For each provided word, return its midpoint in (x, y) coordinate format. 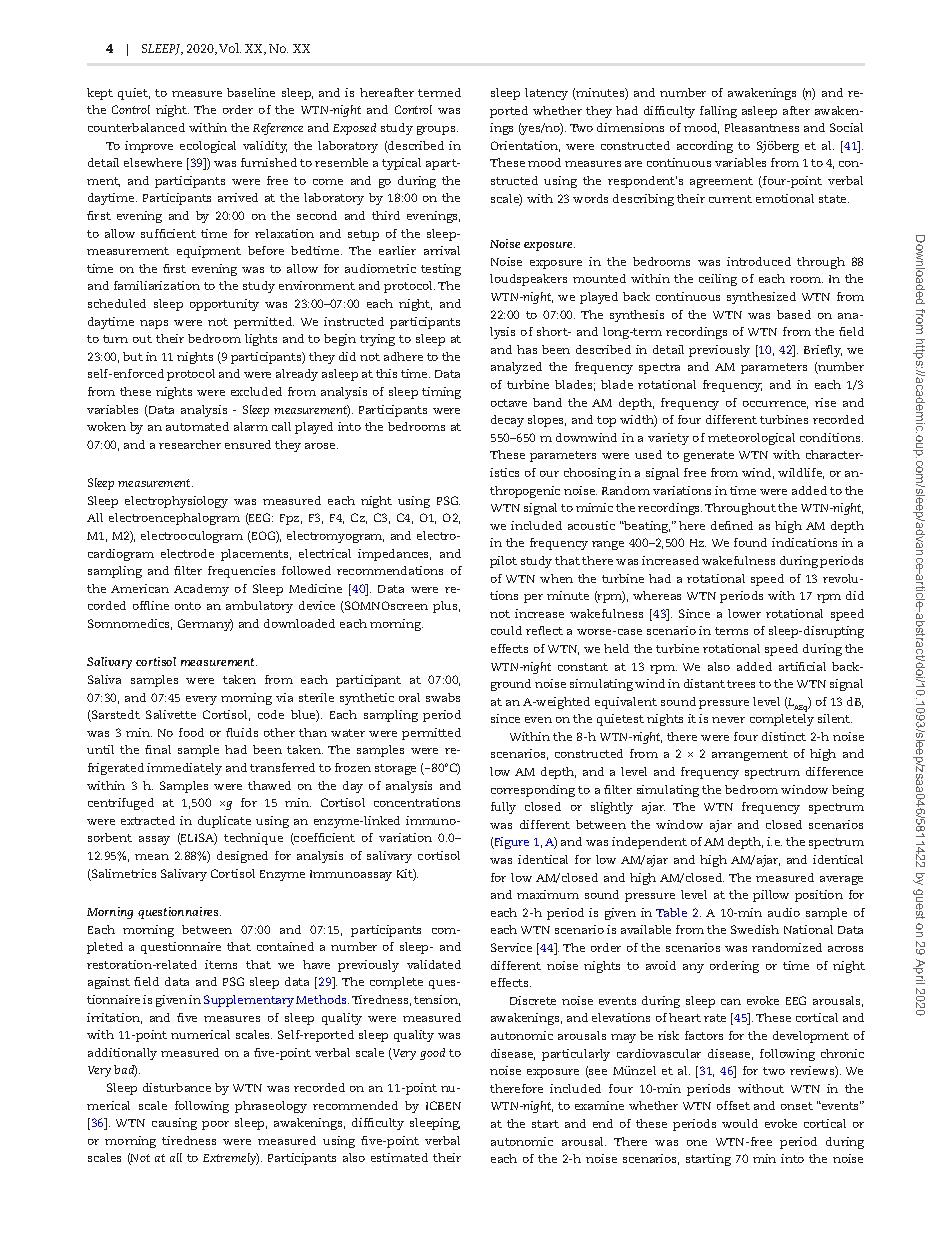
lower (744, 613)
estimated (399, 1157)
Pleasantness (762, 127)
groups (437, 130)
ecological (208, 147)
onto (188, 606)
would (740, 1123)
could (506, 630)
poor (215, 1125)
